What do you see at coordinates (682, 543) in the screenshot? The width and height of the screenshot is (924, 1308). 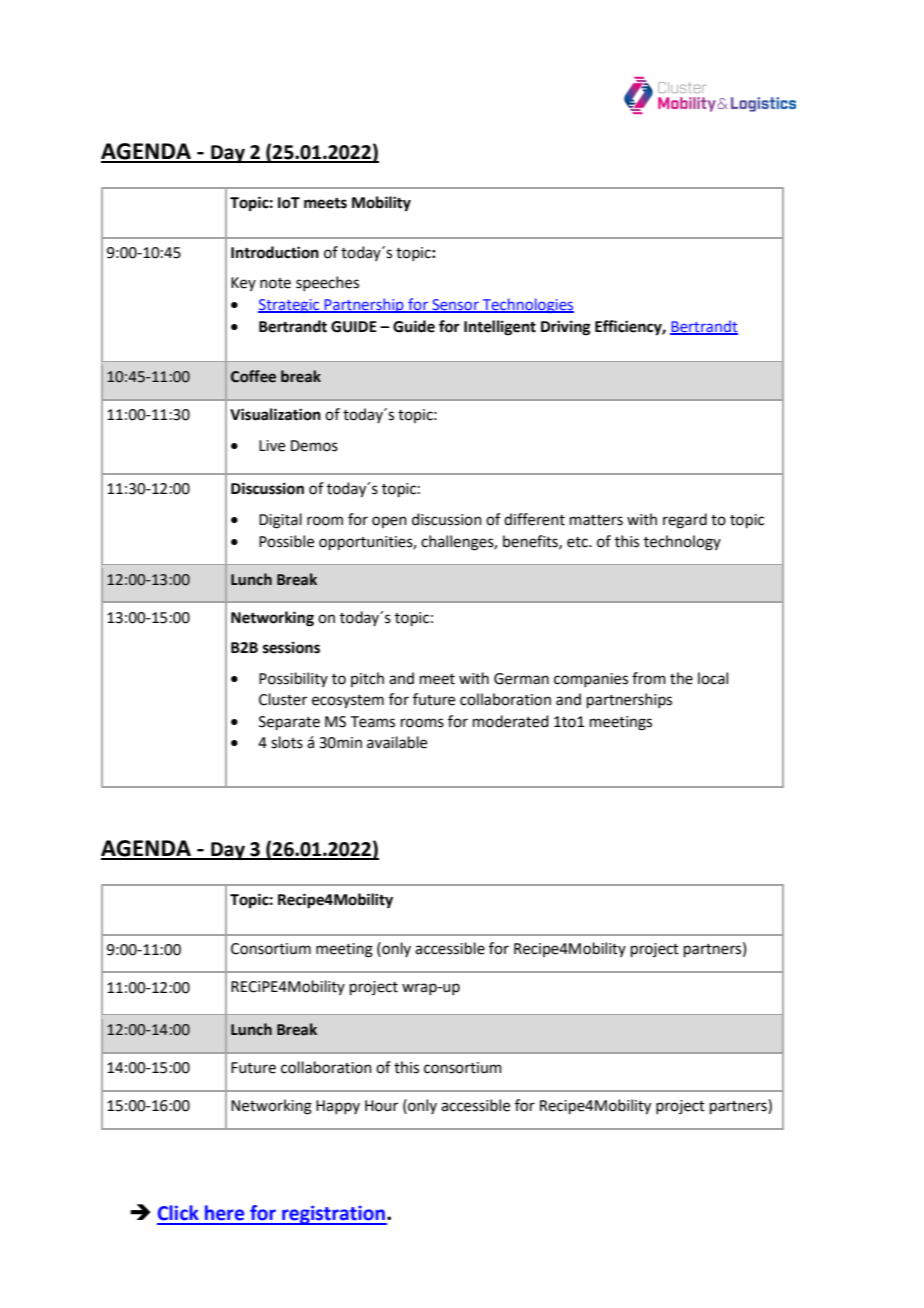 I see `technology` at bounding box center [682, 543].
